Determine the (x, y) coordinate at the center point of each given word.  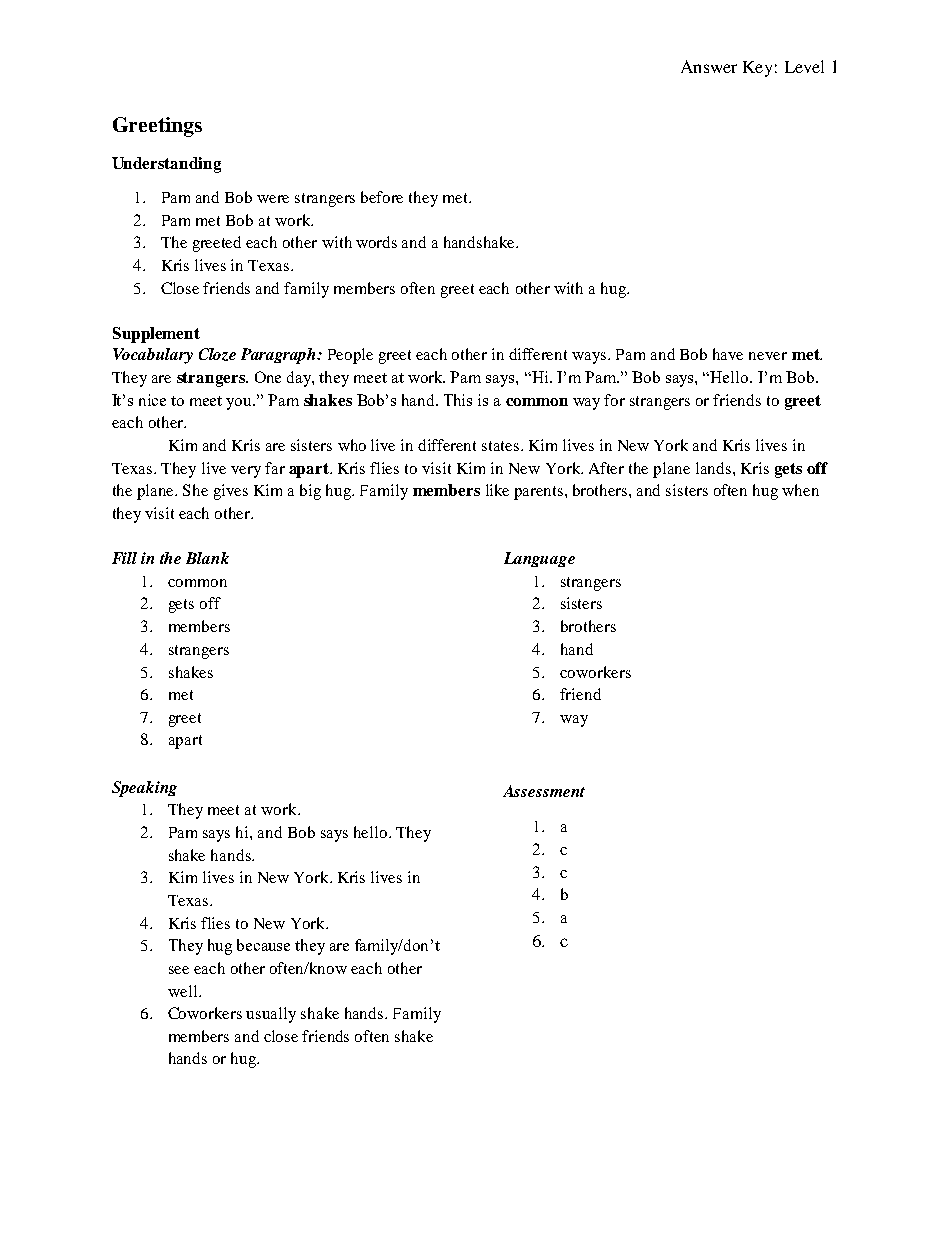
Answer (709, 66)
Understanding (166, 165)
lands (713, 468)
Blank (207, 558)
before (382, 197)
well (184, 991)
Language (539, 559)
